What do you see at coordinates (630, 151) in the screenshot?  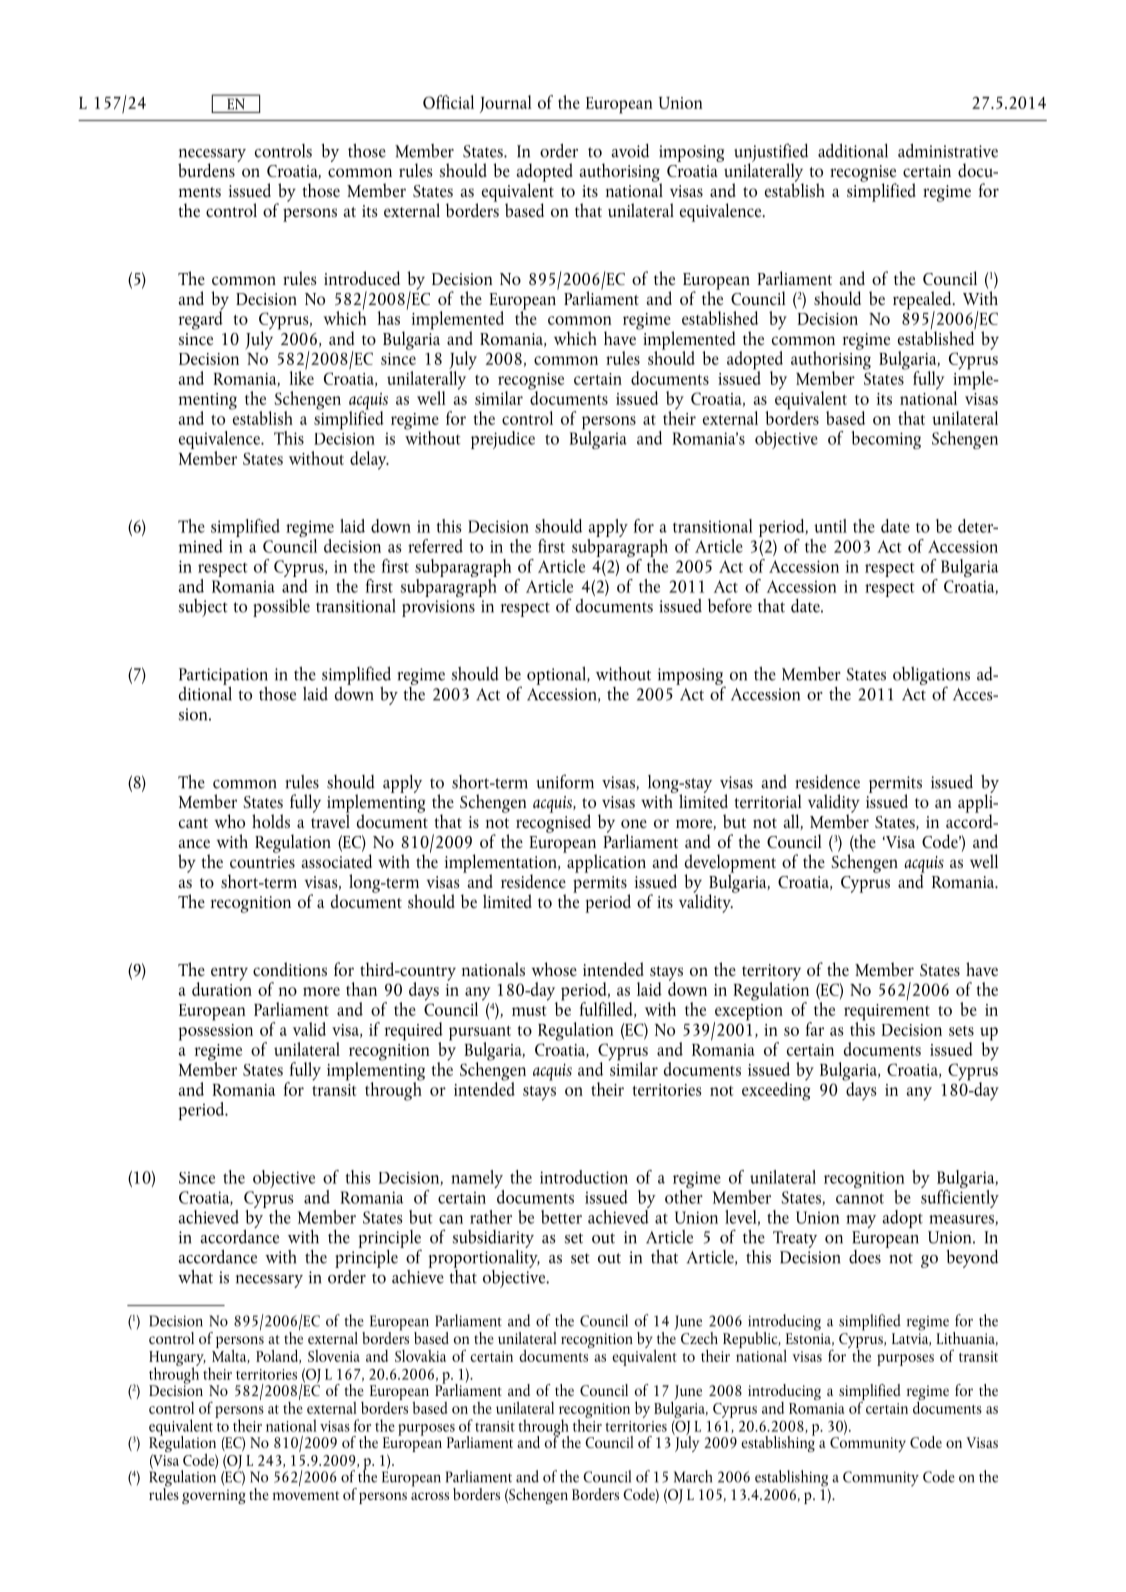 I see `avoid` at bounding box center [630, 151].
